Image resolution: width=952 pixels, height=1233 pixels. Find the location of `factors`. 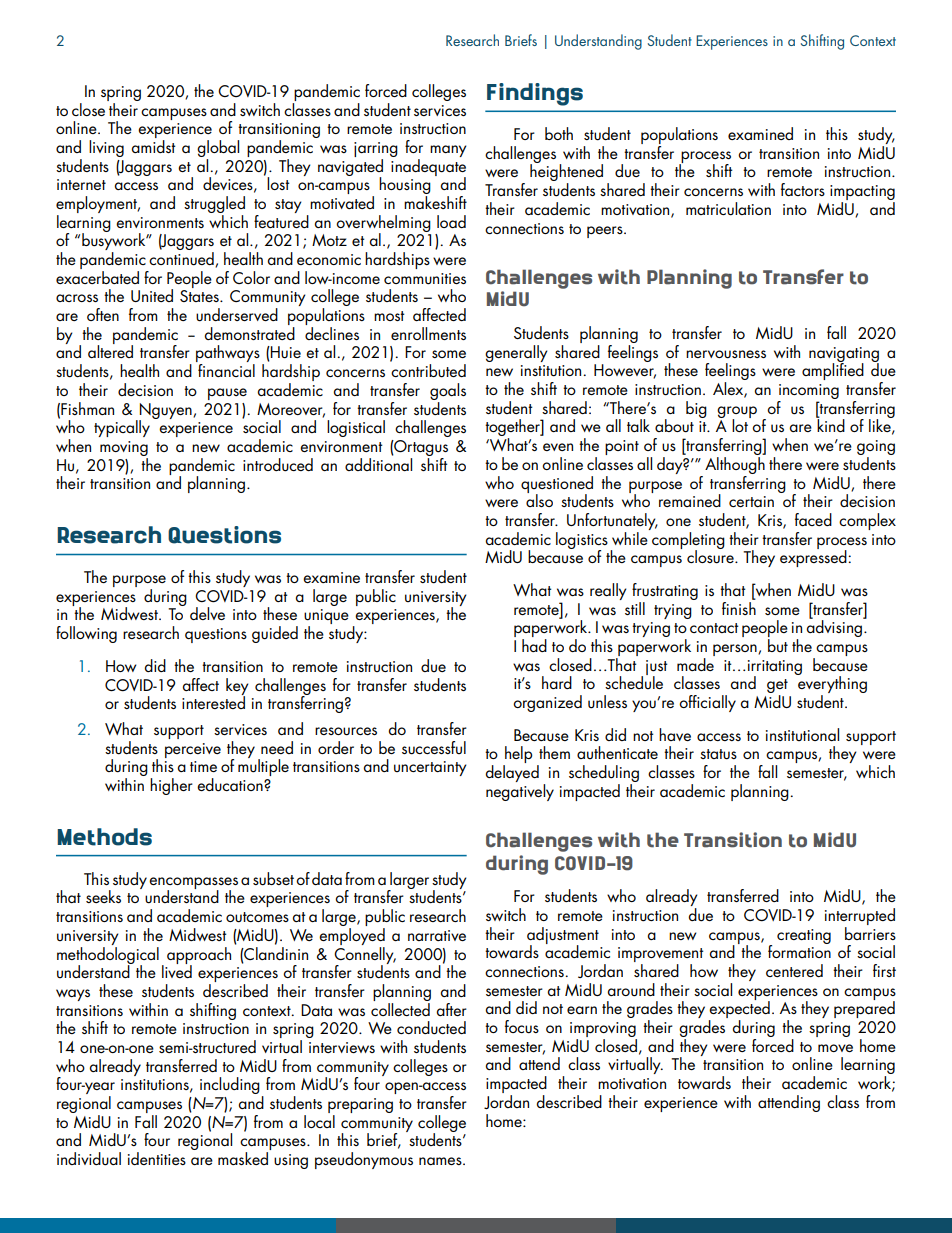

factors is located at coordinates (803, 189).
